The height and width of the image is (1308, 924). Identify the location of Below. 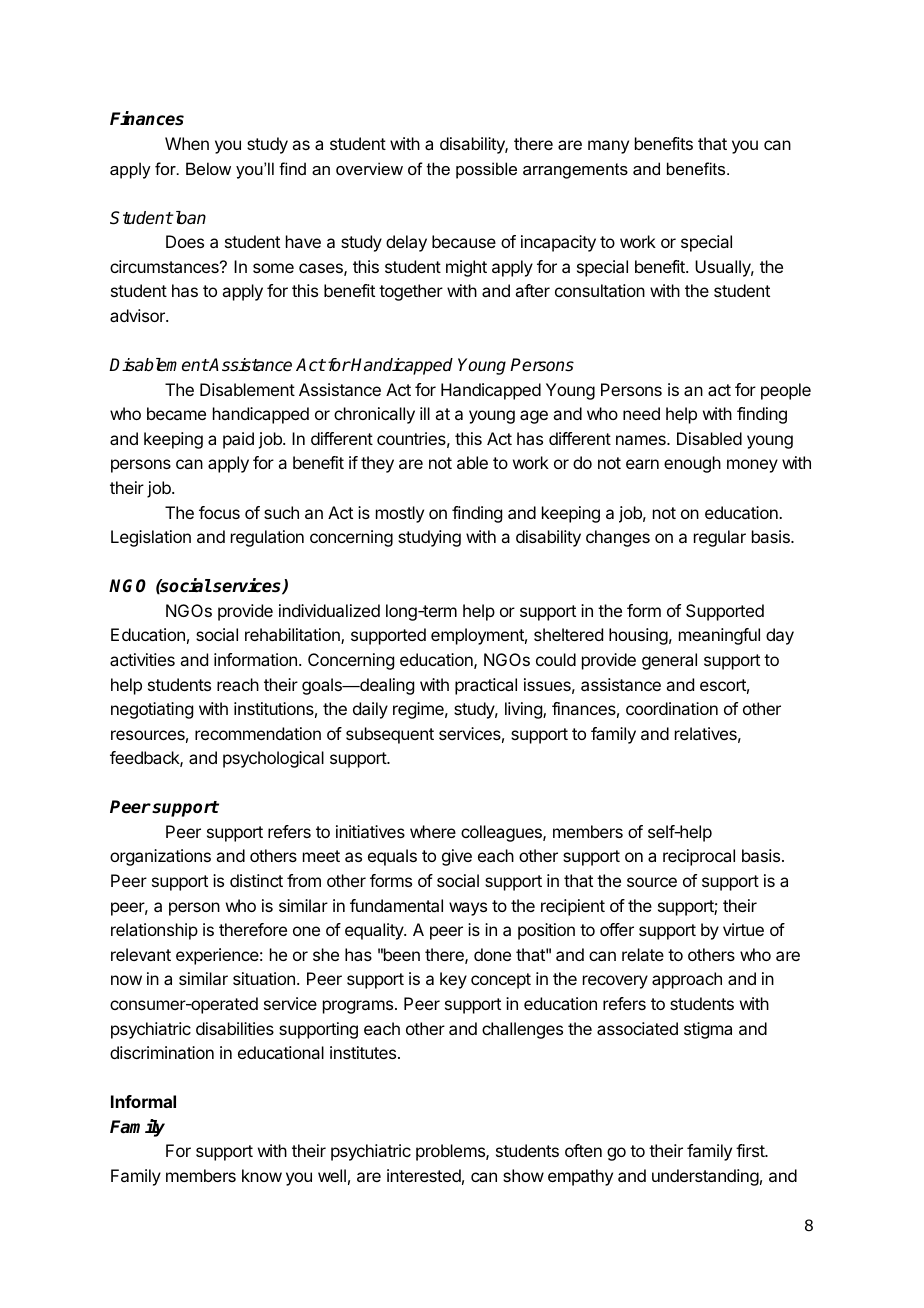
(208, 168).
